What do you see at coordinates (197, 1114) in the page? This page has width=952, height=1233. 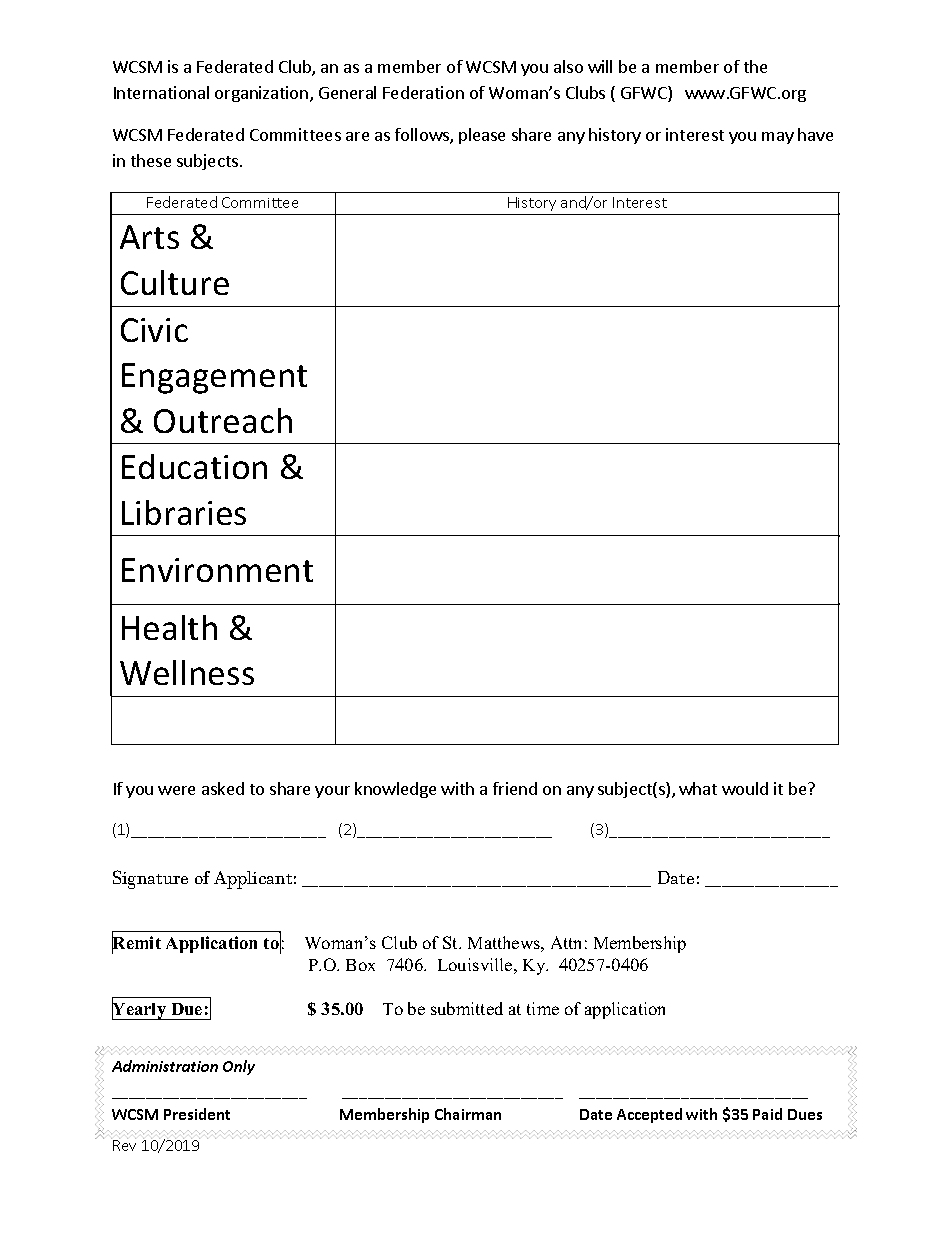 I see `President` at bounding box center [197, 1114].
